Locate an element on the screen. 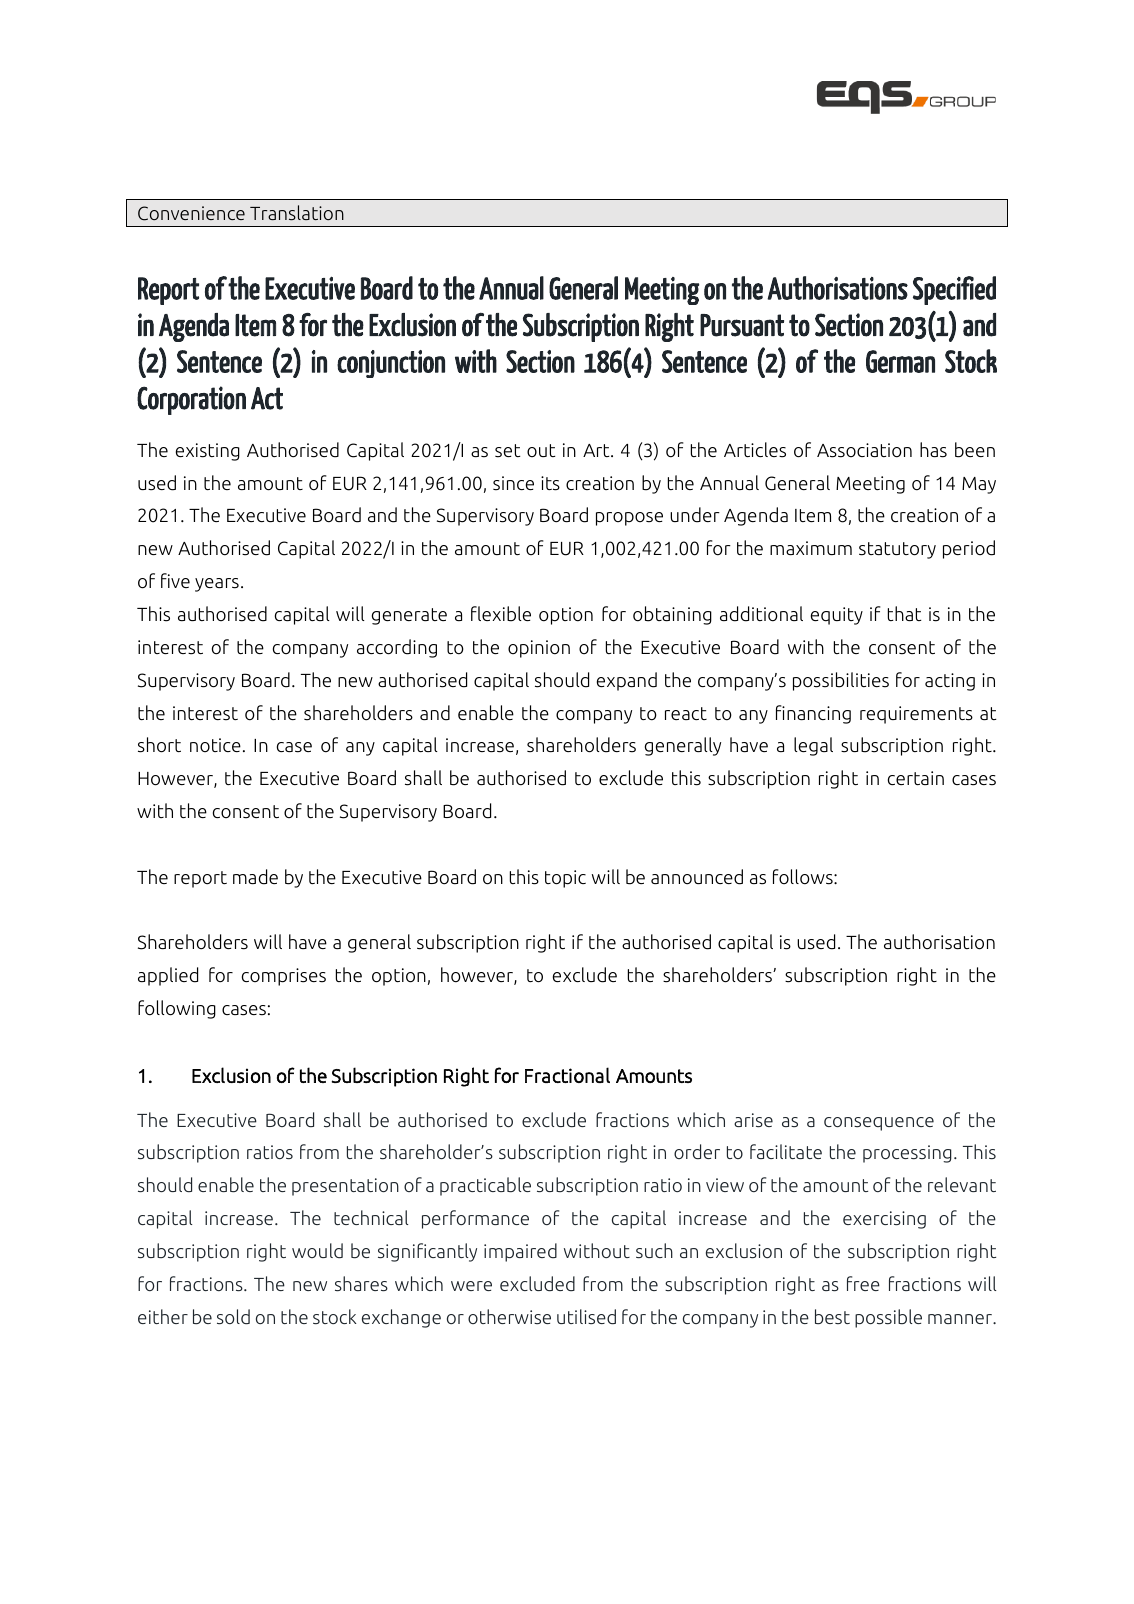  notice is located at coordinates (215, 745).
